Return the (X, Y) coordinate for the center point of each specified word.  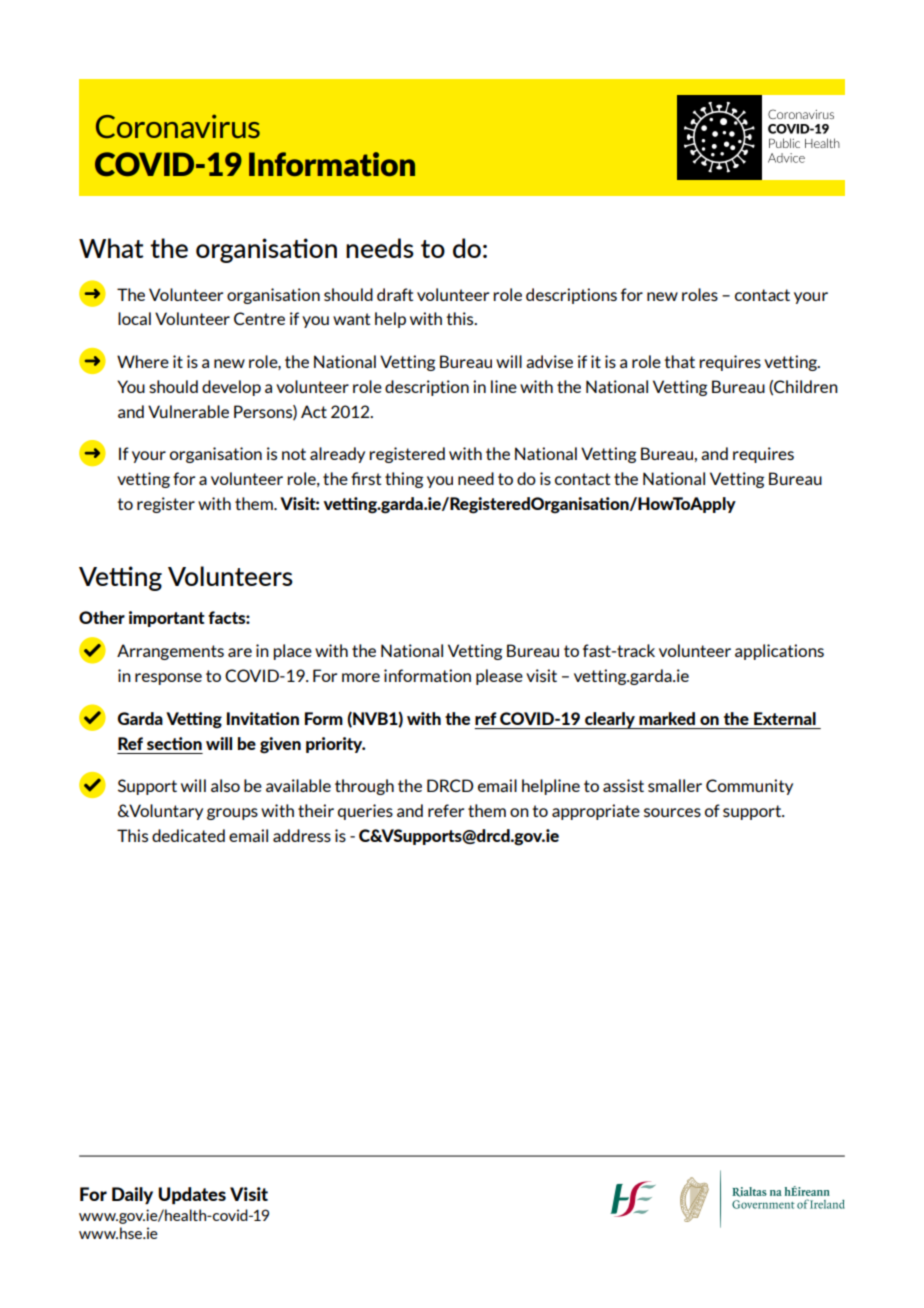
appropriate (596, 812)
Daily (132, 1195)
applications (779, 652)
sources (672, 812)
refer (446, 810)
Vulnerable (188, 411)
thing (404, 480)
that (679, 361)
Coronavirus (178, 126)
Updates (192, 1195)
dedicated (188, 835)
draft (395, 294)
